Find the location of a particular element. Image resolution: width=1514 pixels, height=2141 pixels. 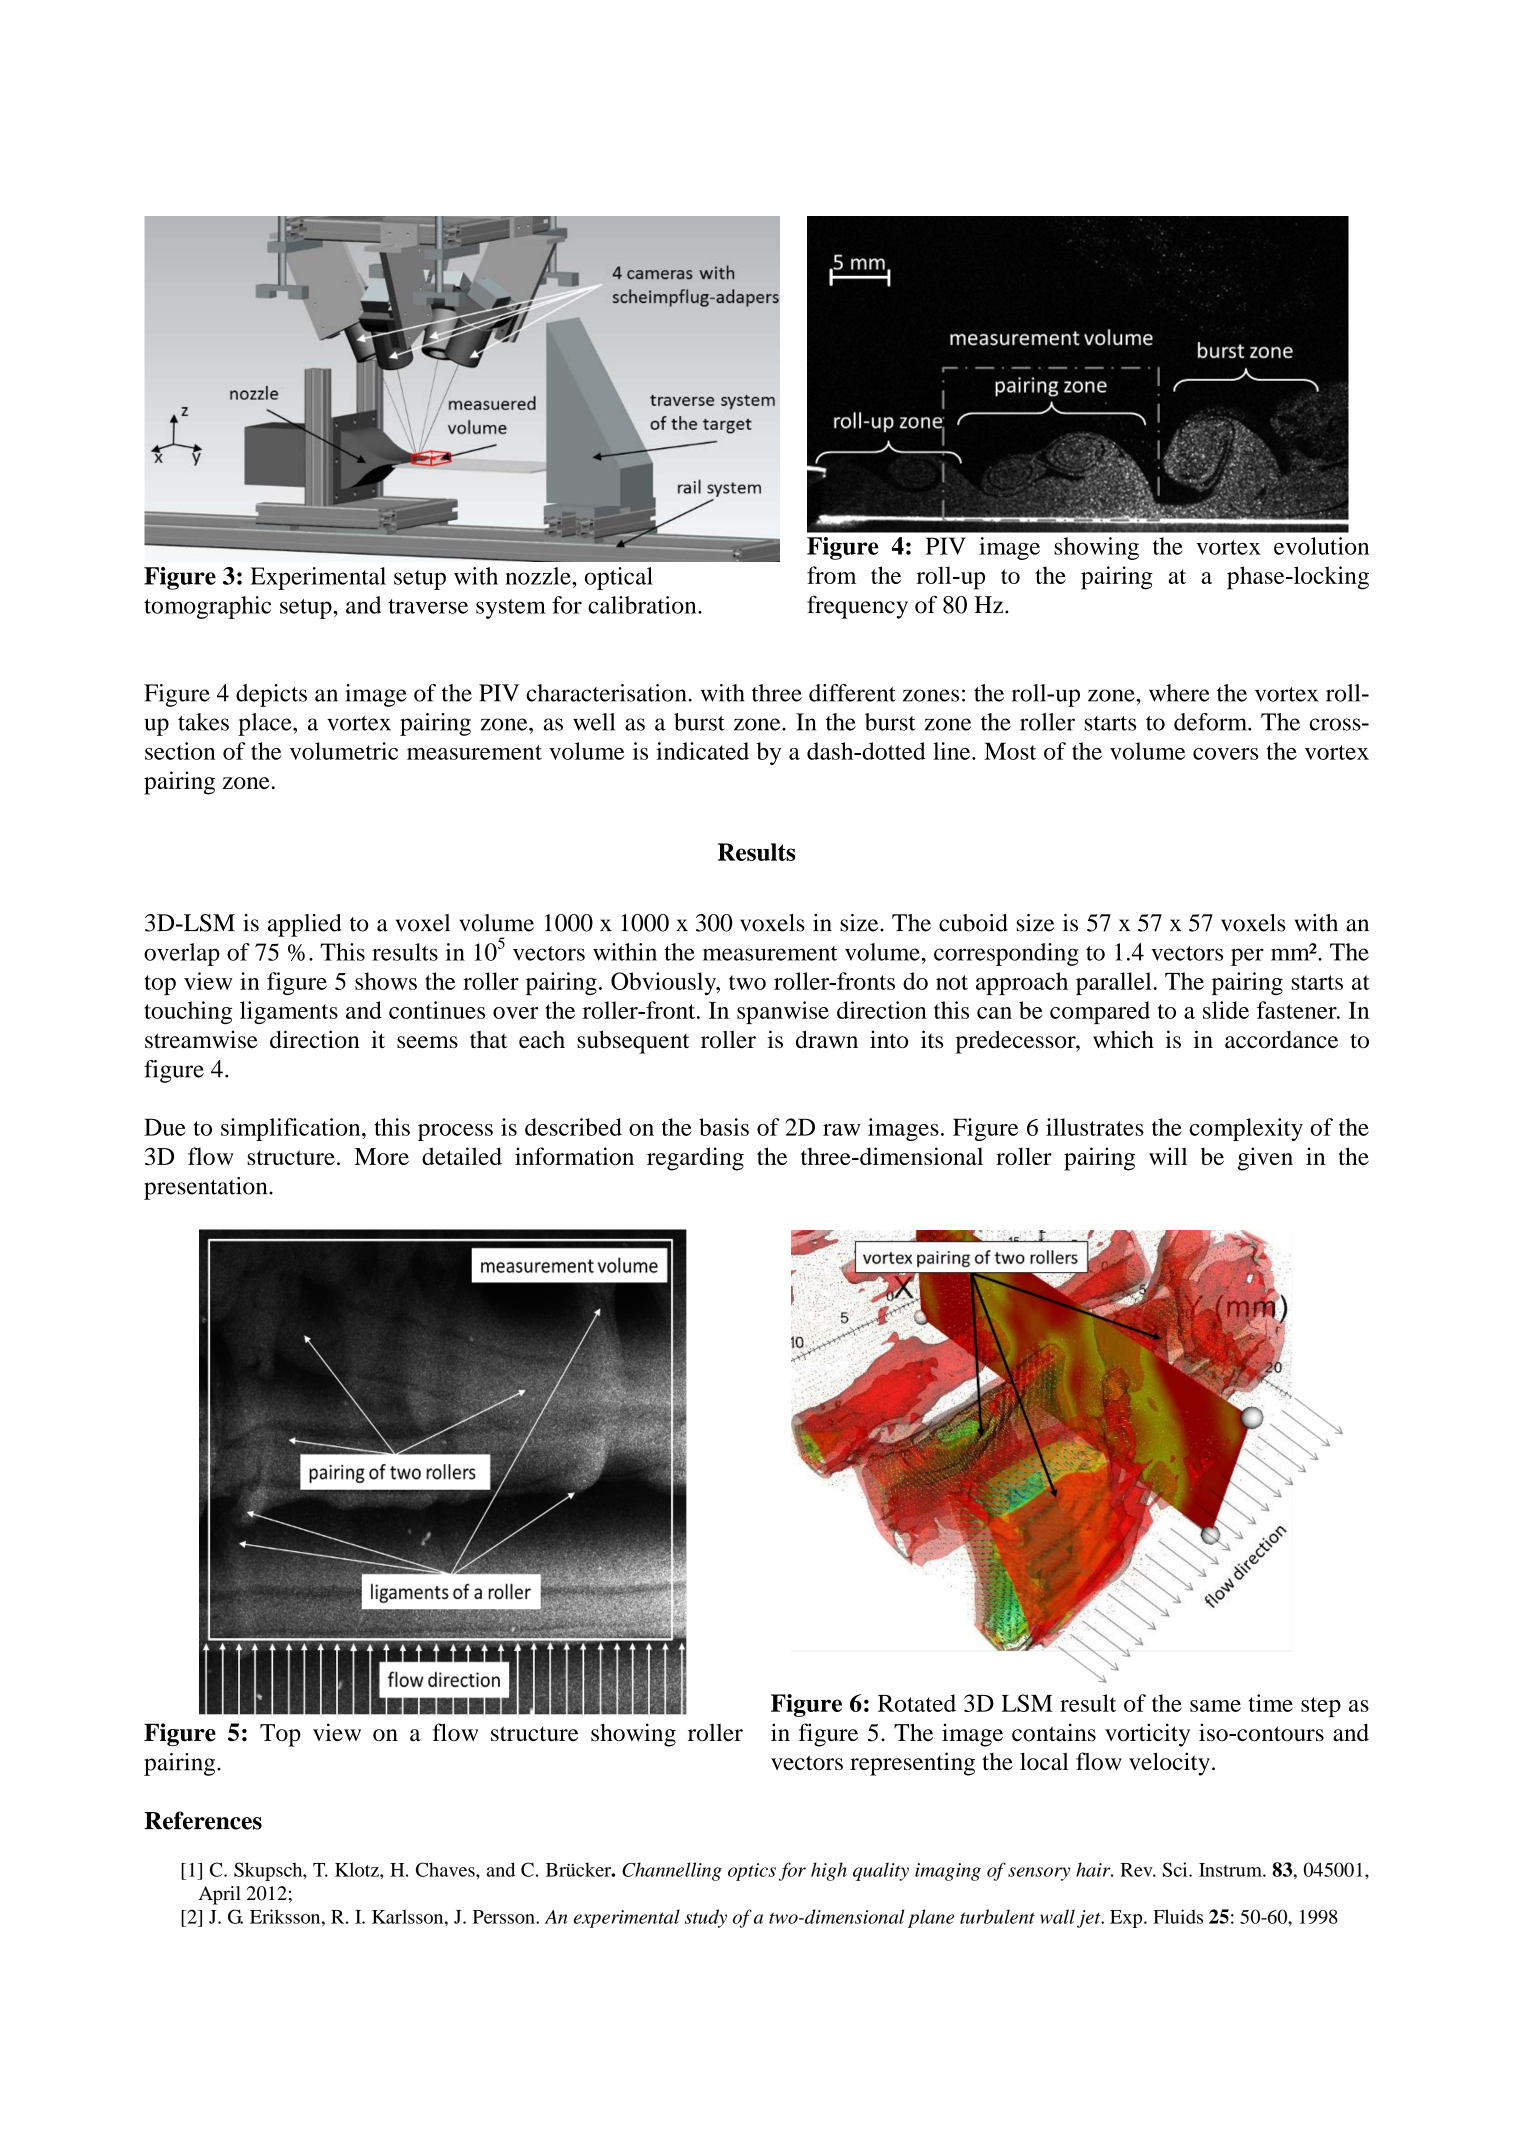

Rotated is located at coordinates (917, 1703).
